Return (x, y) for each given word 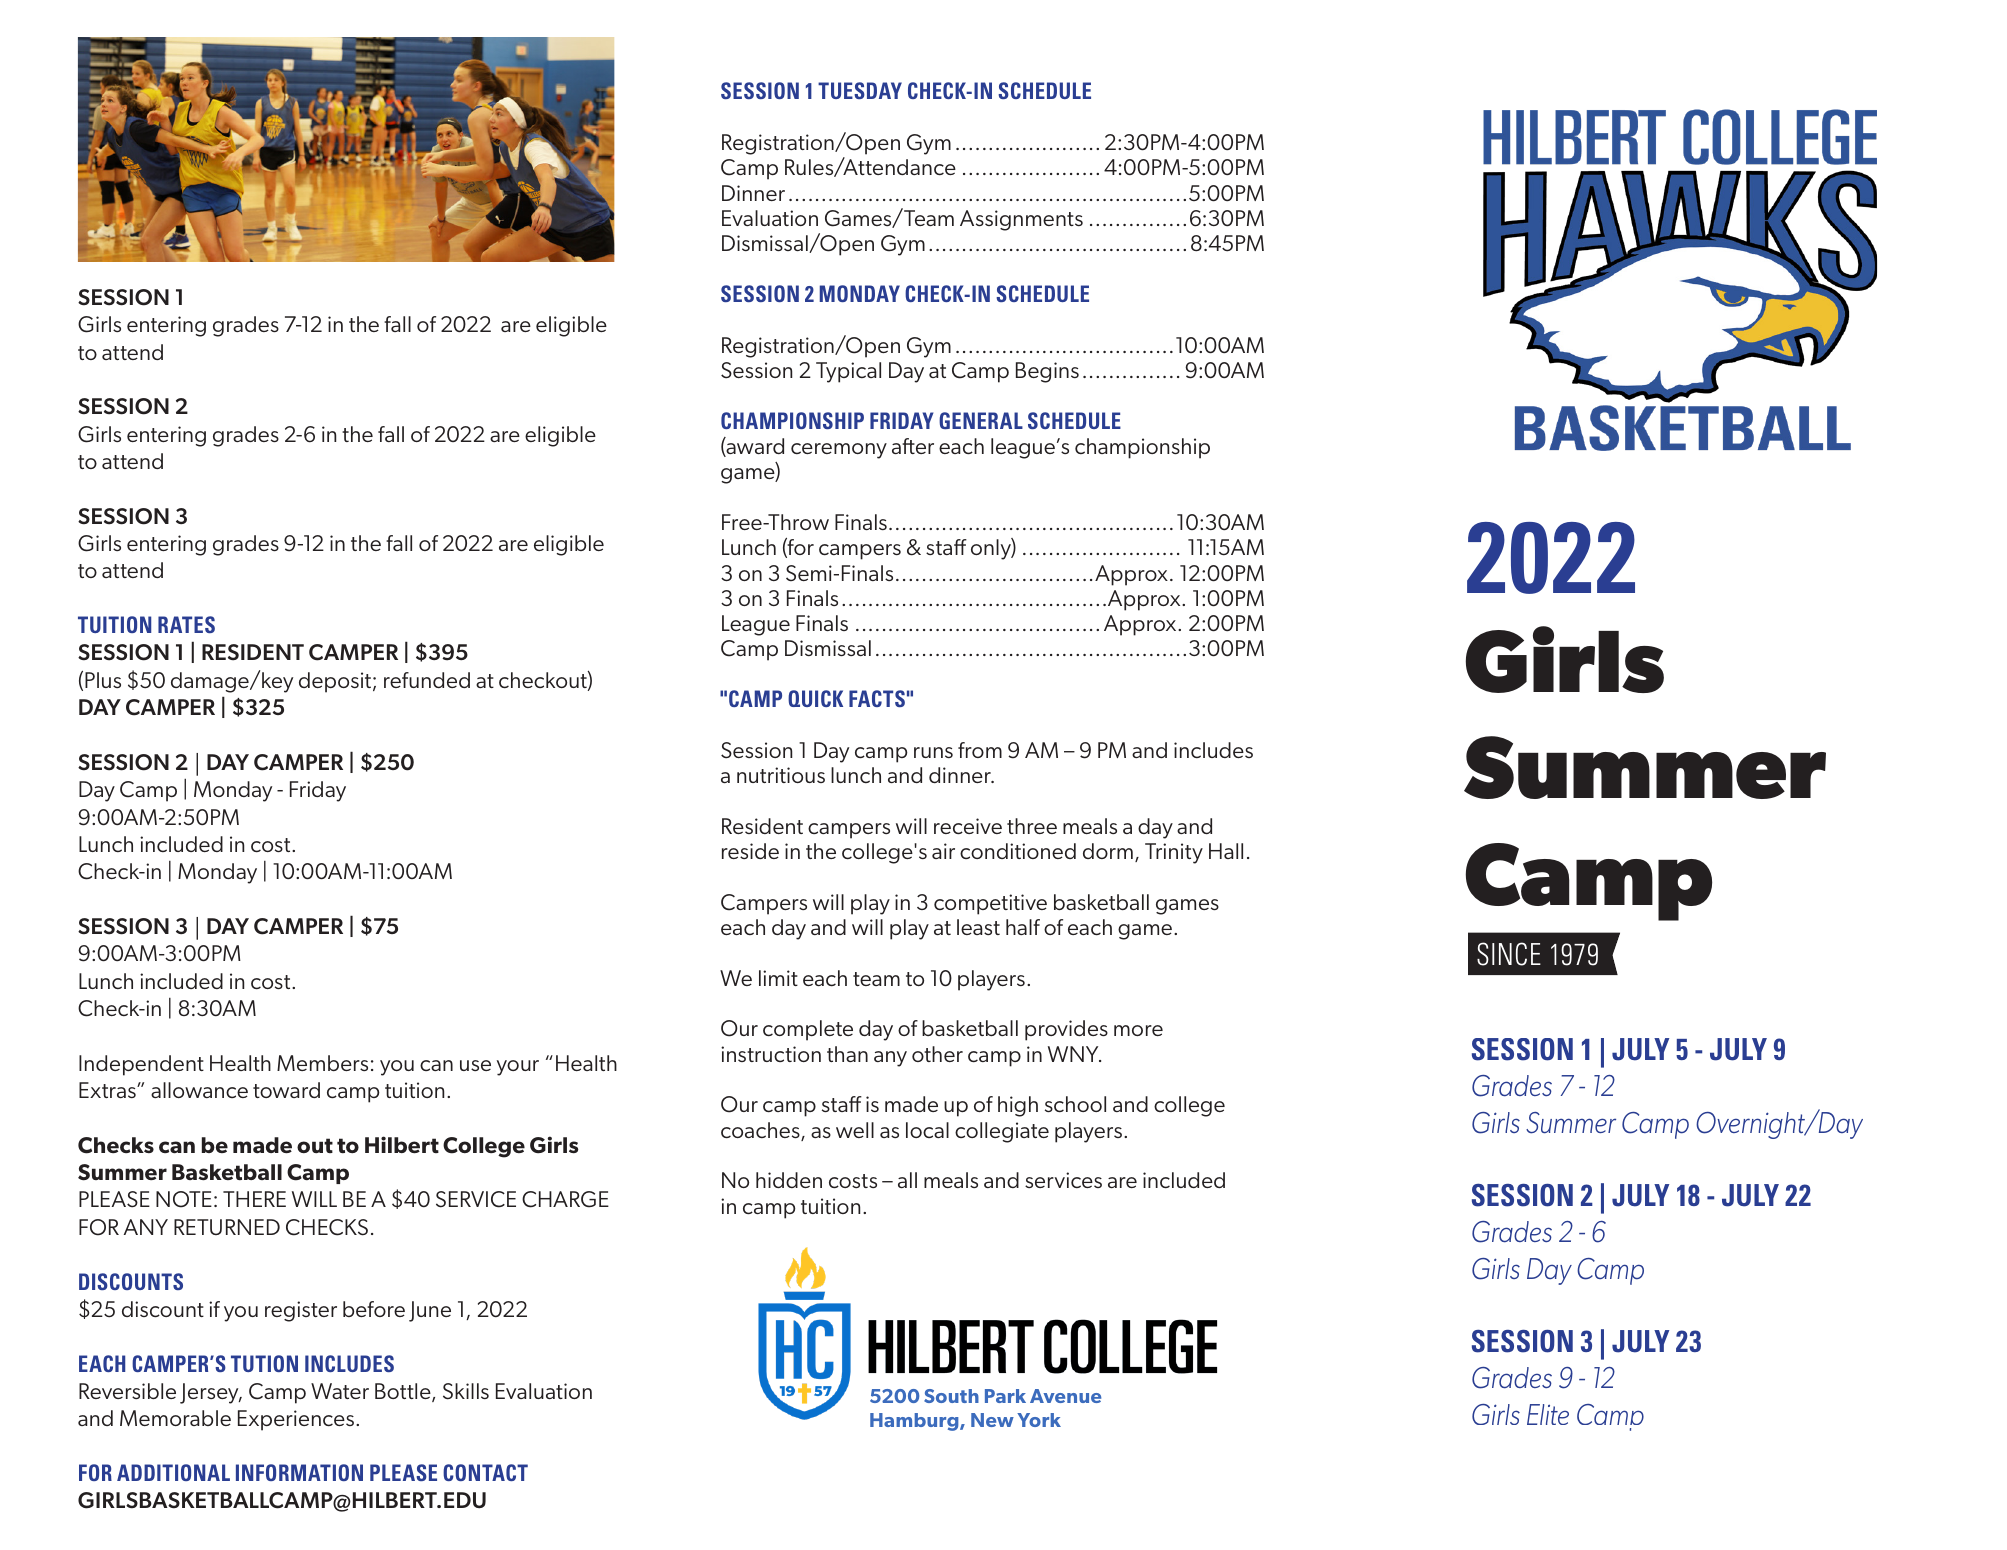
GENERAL (981, 420)
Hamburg (915, 1422)
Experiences (296, 1420)
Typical (848, 372)
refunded (427, 680)
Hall (1226, 851)
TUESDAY (860, 90)
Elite (1548, 1414)
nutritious (781, 775)
